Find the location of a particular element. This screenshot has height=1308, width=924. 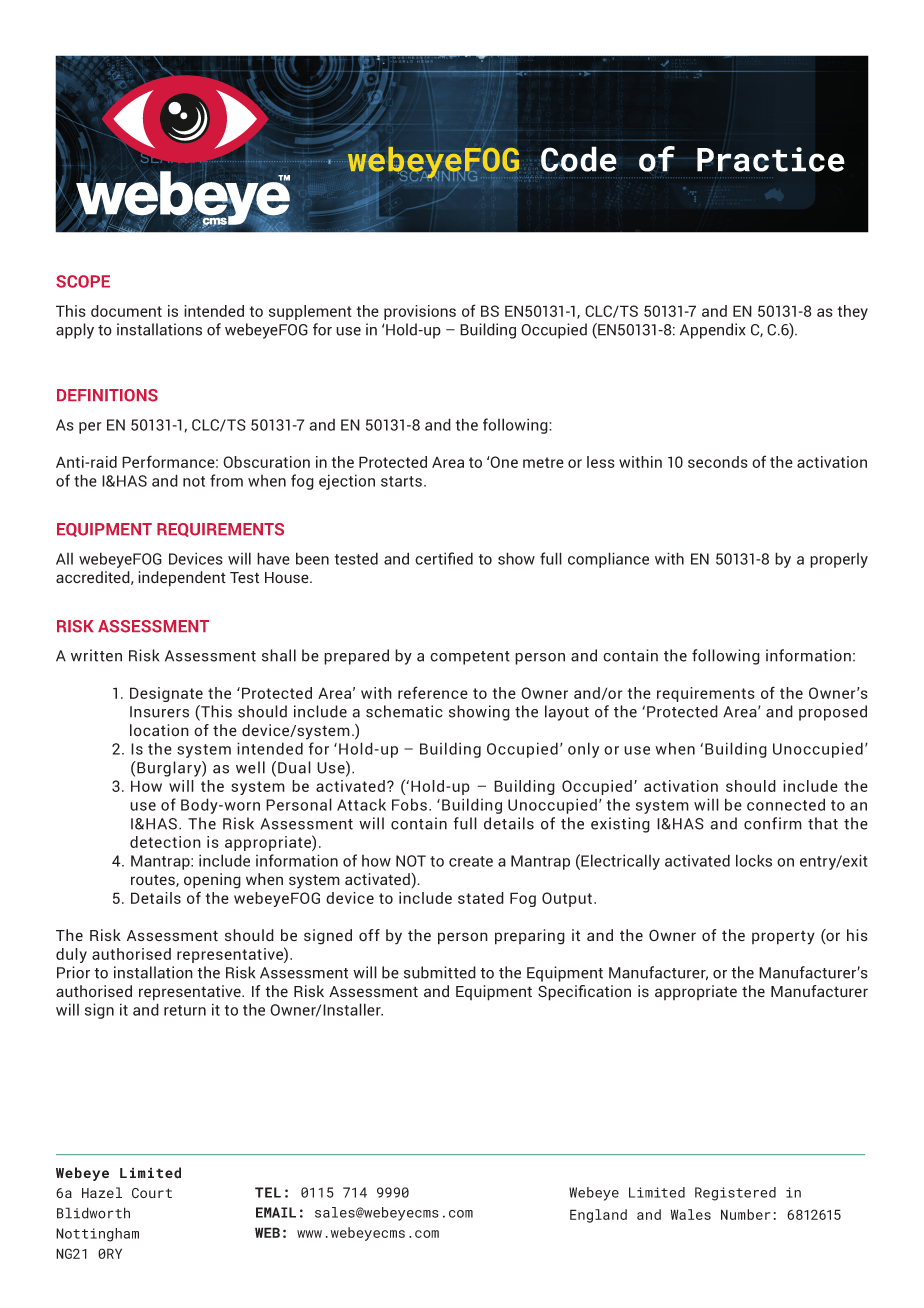

Appendix is located at coordinates (713, 331).
